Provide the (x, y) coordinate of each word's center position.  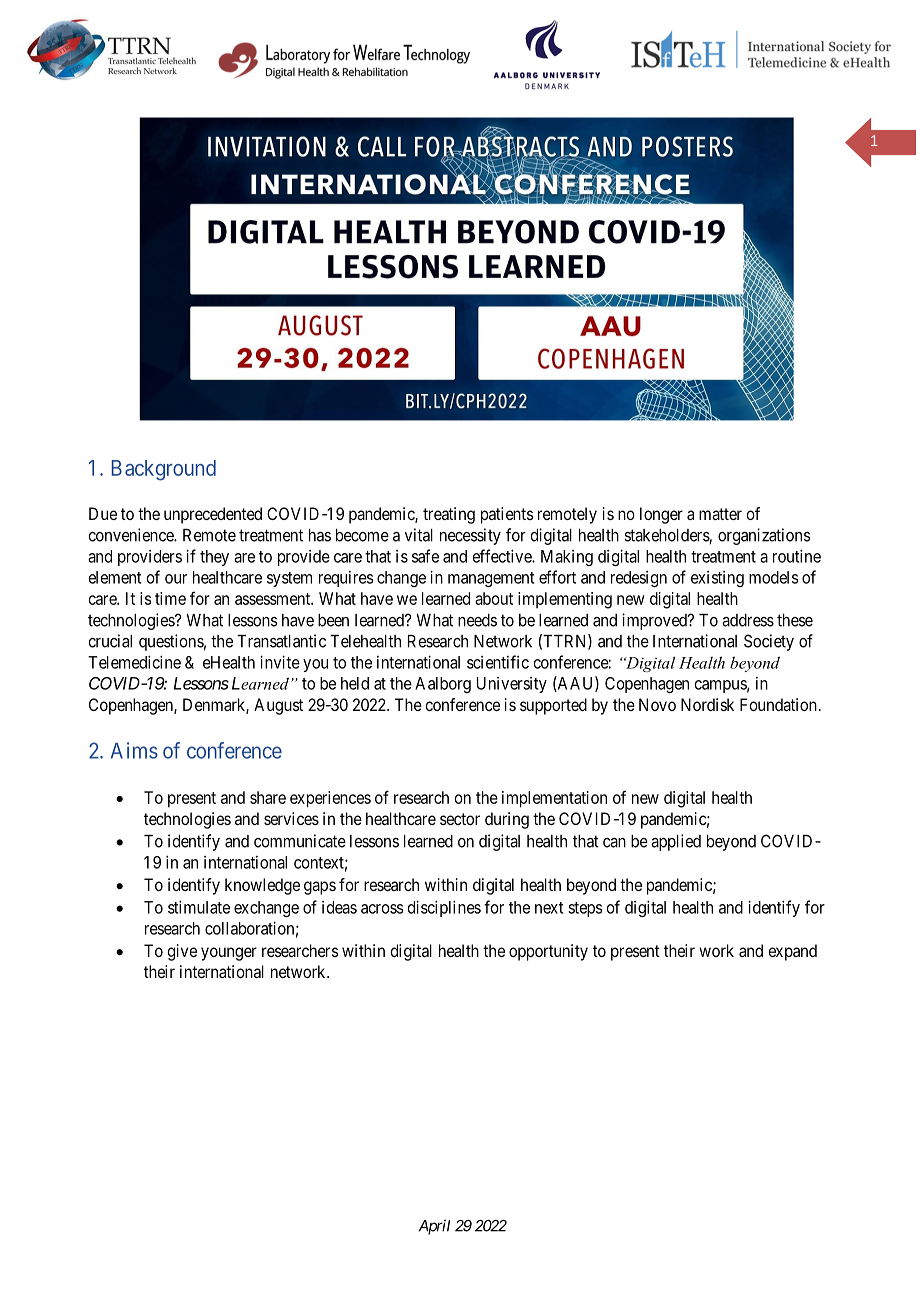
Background (164, 470)
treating (449, 515)
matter (720, 514)
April (434, 1227)
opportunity (548, 952)
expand (792, 952)
